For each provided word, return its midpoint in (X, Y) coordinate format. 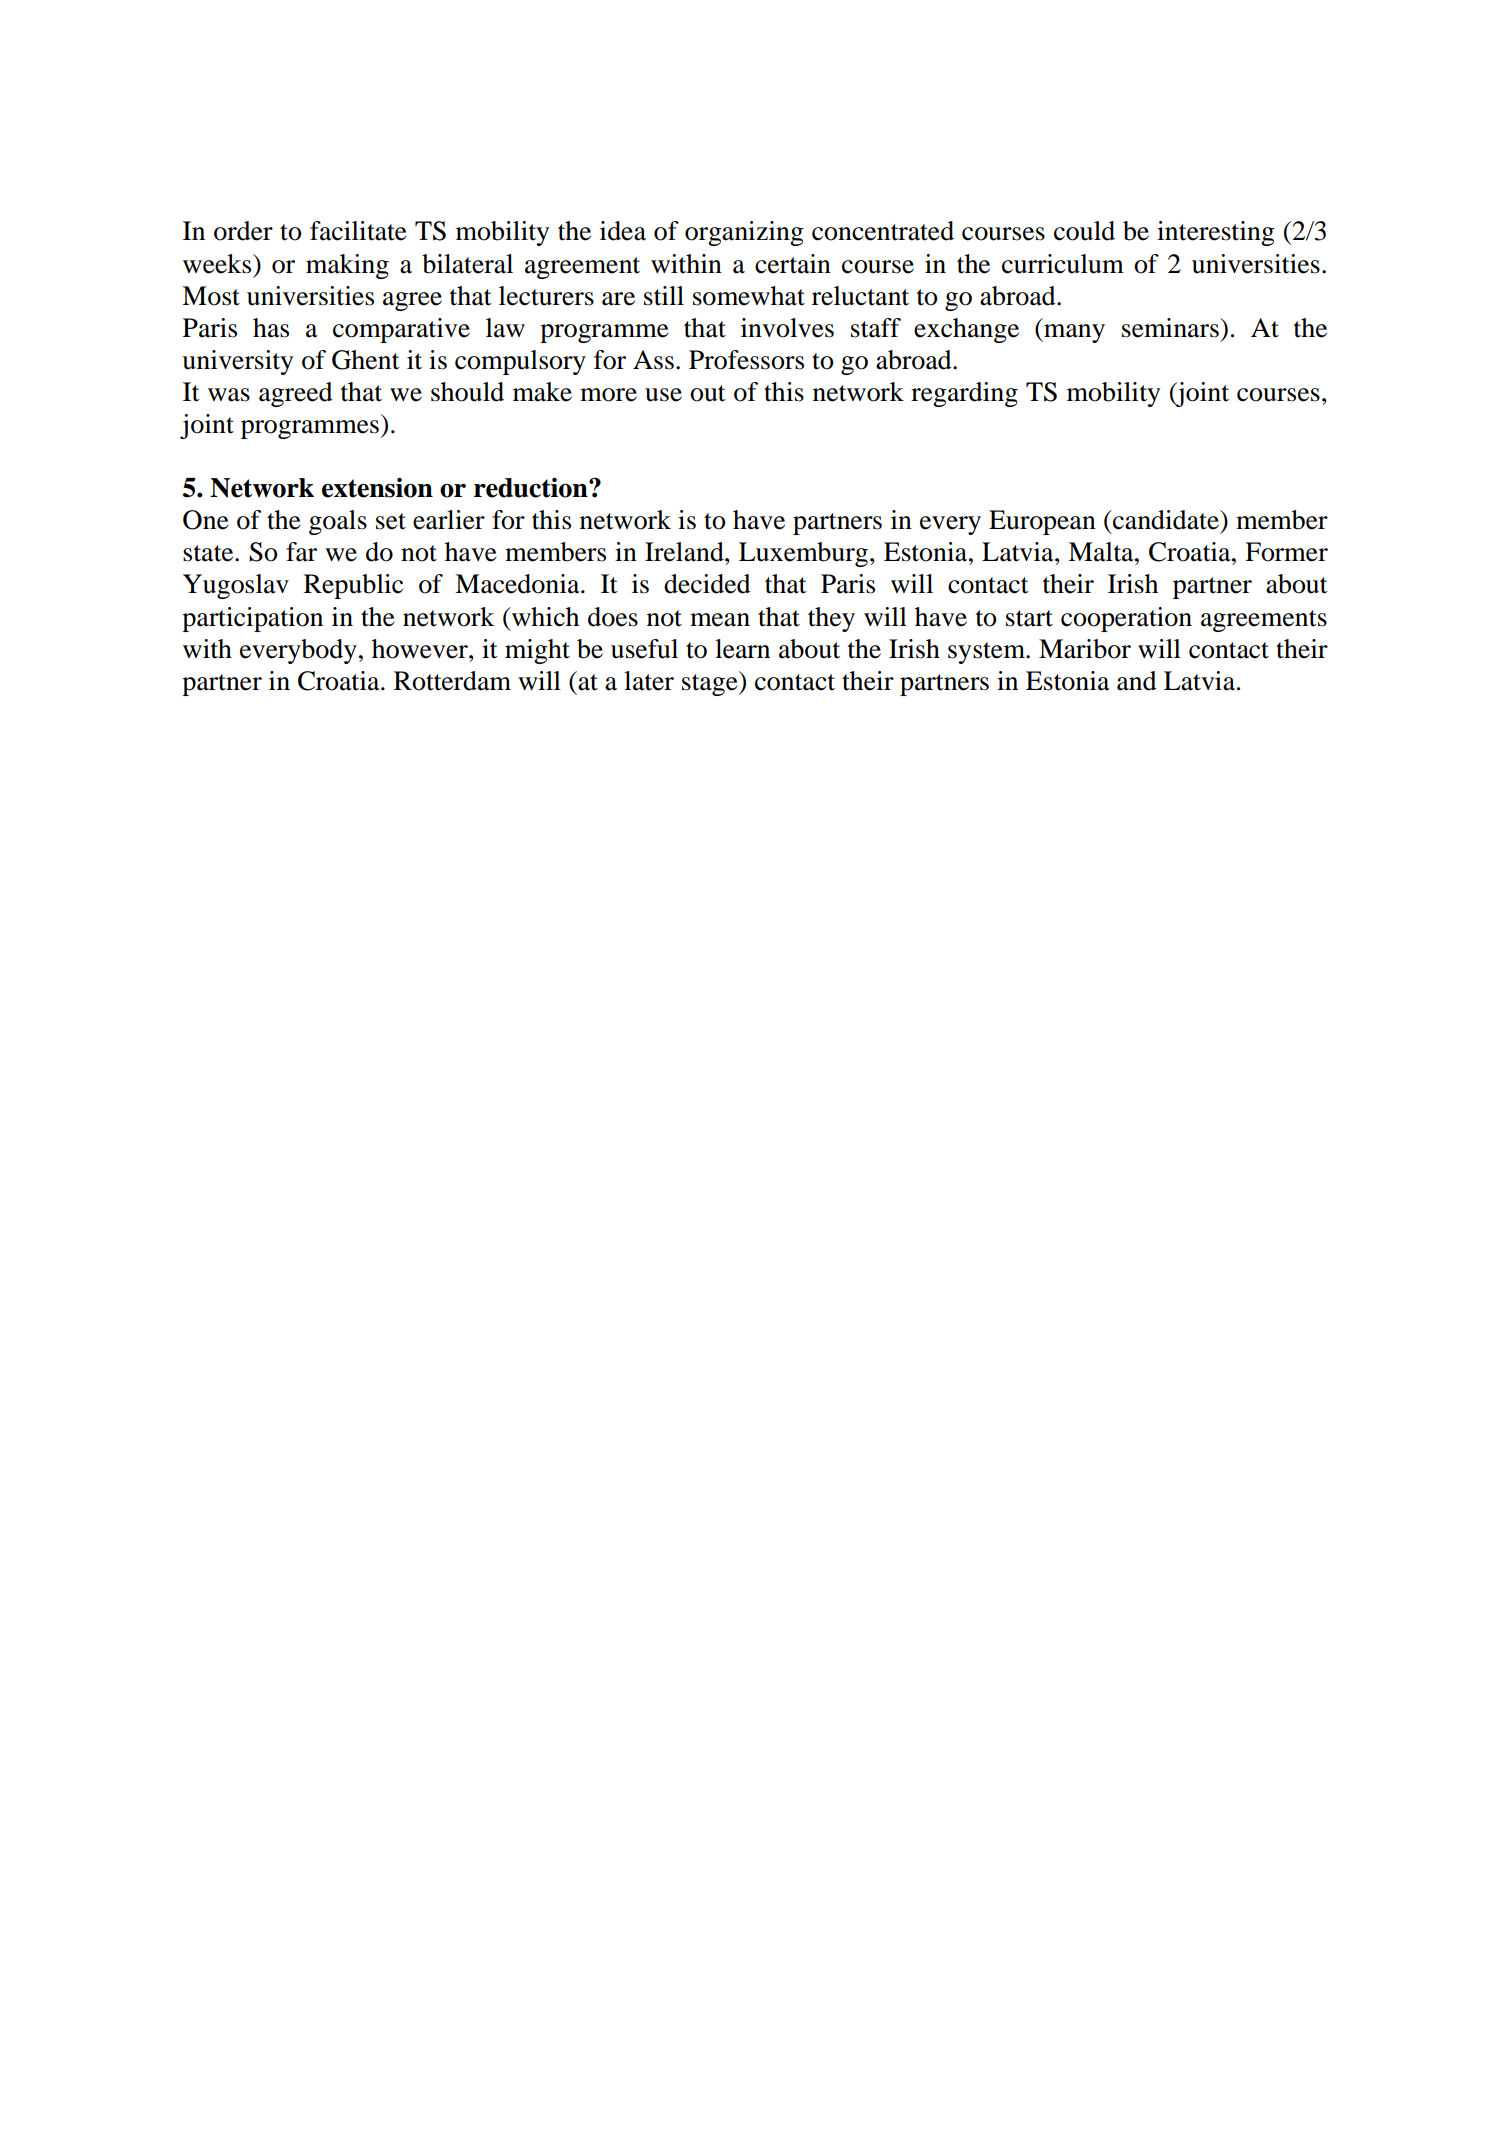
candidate (1166, 520)
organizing (744, 233)
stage (711, 683)
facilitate (358, 231)
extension (377, 487)
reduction (532, 487)
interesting (1215, 233)
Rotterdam (452, 681)
